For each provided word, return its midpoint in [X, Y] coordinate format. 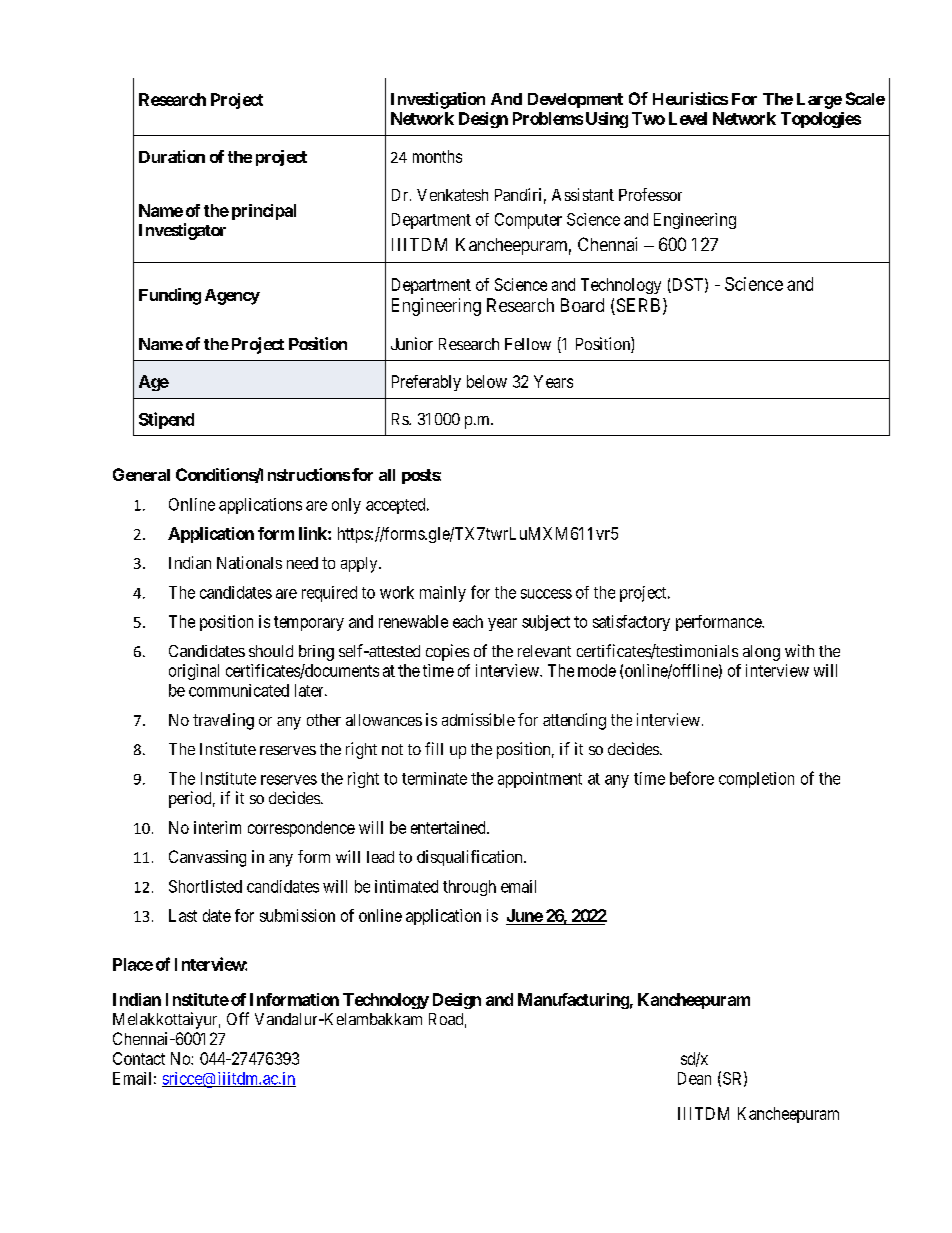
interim [217, 827]
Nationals [249, 562]
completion [756, 780]
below [487, 381]
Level [688, 118]
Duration [172, 156]
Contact [139, 1058]
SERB [637, 306]
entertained [449, 827]
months [437, 156]
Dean [694, 1078]
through [469, 888]
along [761, 653]
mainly [443, 594]
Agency [232, 297]
